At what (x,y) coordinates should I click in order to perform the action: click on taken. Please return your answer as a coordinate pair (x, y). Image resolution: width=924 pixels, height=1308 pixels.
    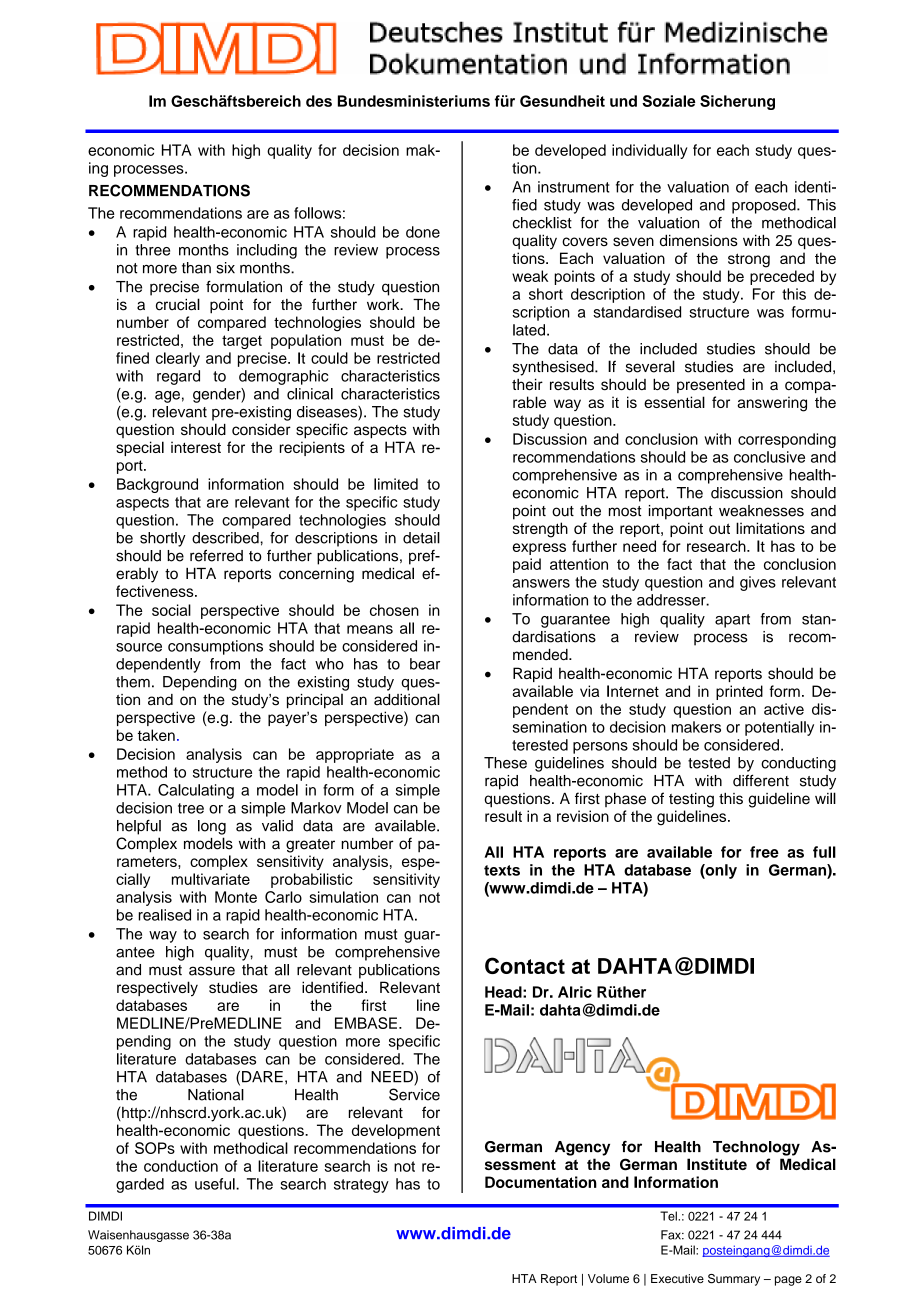
    Looking at the image, I should click on (156, 735).
